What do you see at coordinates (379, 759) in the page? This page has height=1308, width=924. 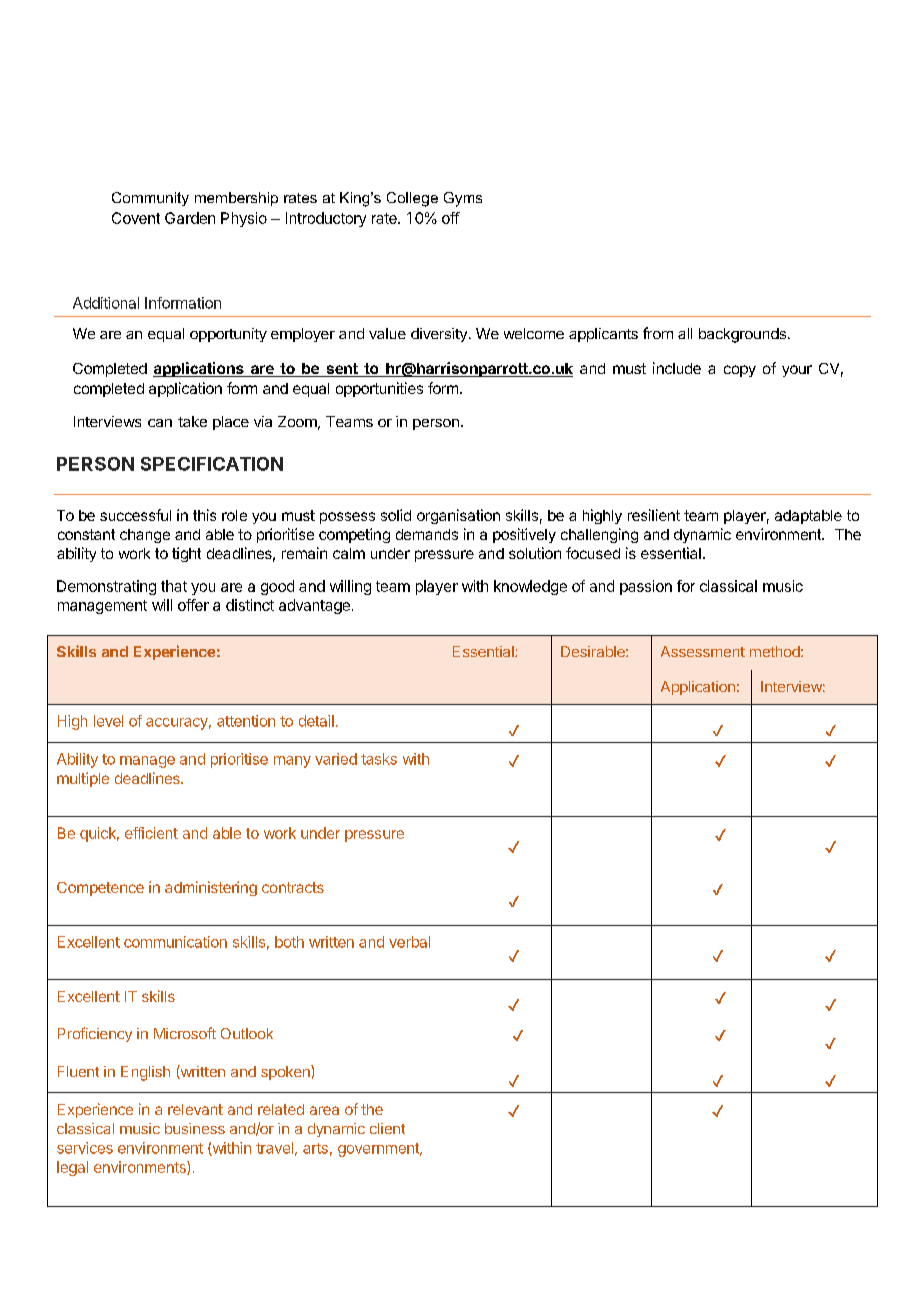 I see `tasks` at bounding box center [379, 759].
